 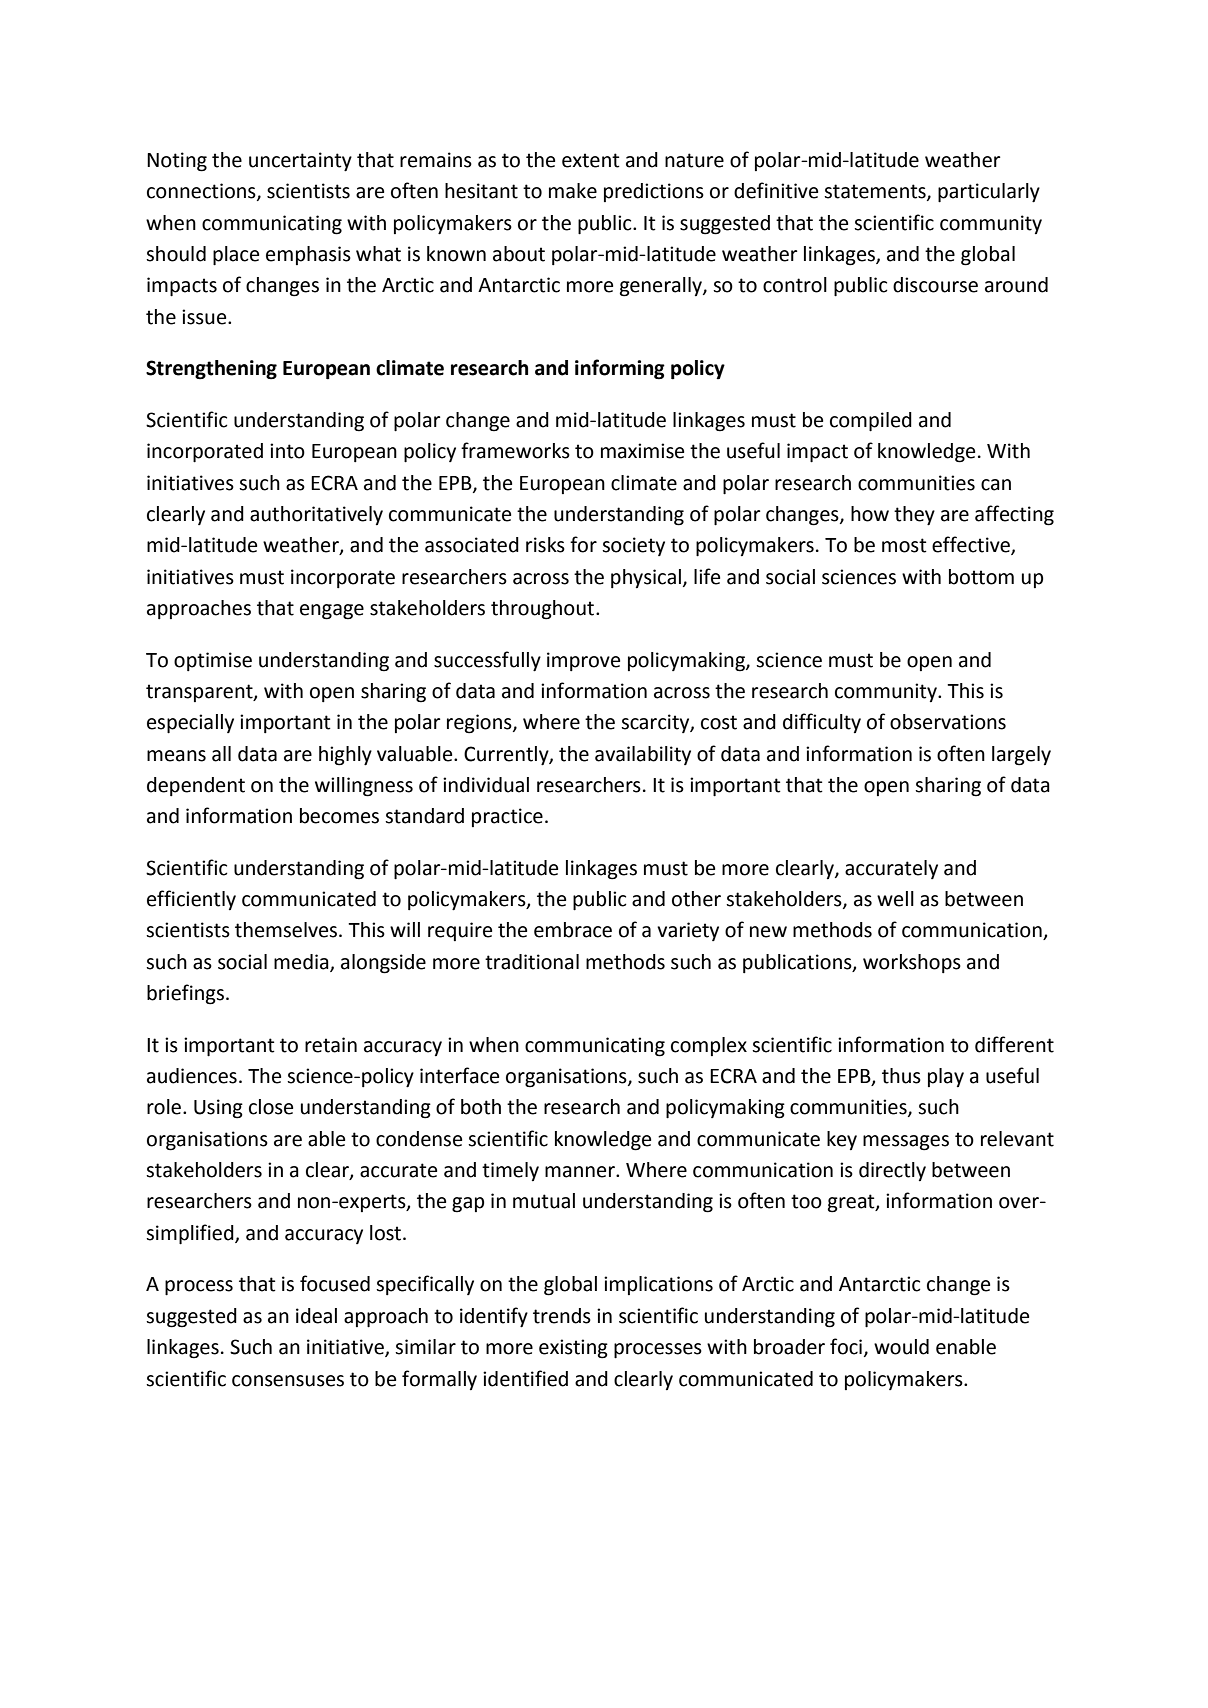 I want to click on uncertainty, so click(x=300, y=162).
